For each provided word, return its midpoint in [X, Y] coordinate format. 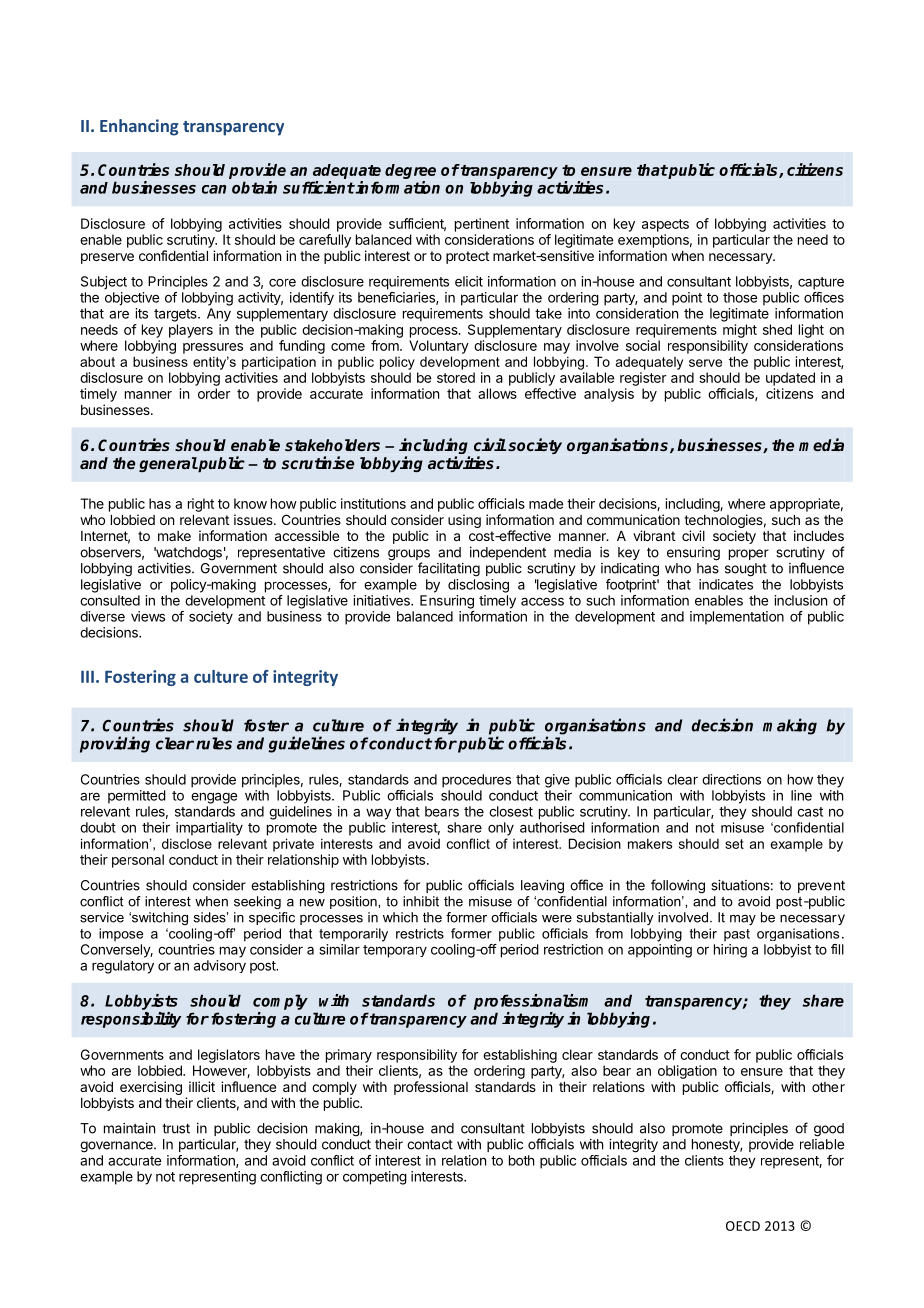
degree [410, 171]
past [737, 935]
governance [117, 1147]
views [148, 616]
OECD [743, 1226]
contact [430, 1144]
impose [121, 934]
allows [497, 393]
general [168, 464]
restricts [420, 933]
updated [790, 379]
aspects [665, 225]
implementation [737, 618]
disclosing [478, 586]
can [214, 189]
